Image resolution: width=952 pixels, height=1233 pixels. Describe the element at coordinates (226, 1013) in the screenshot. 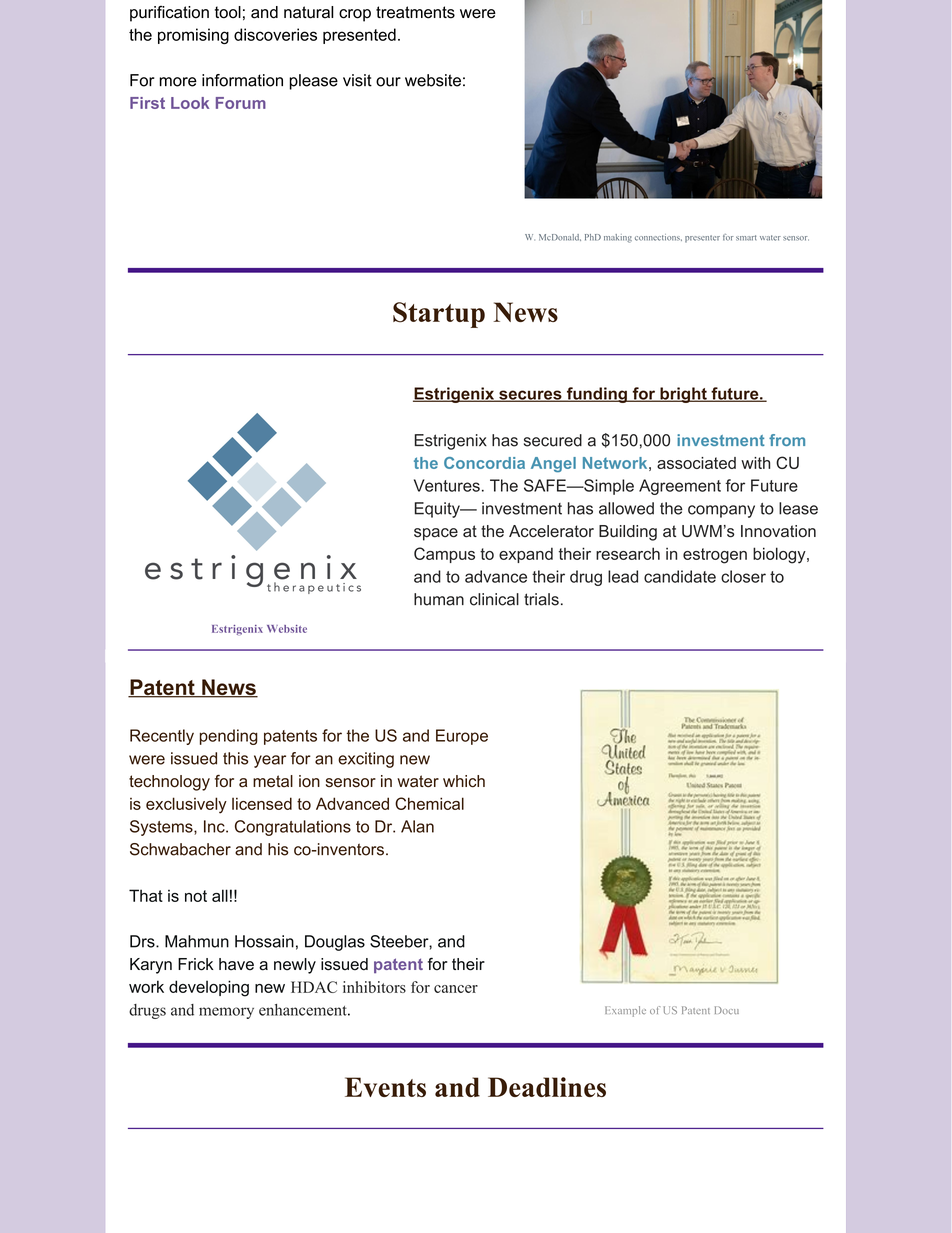

I see `memory` at that location.
